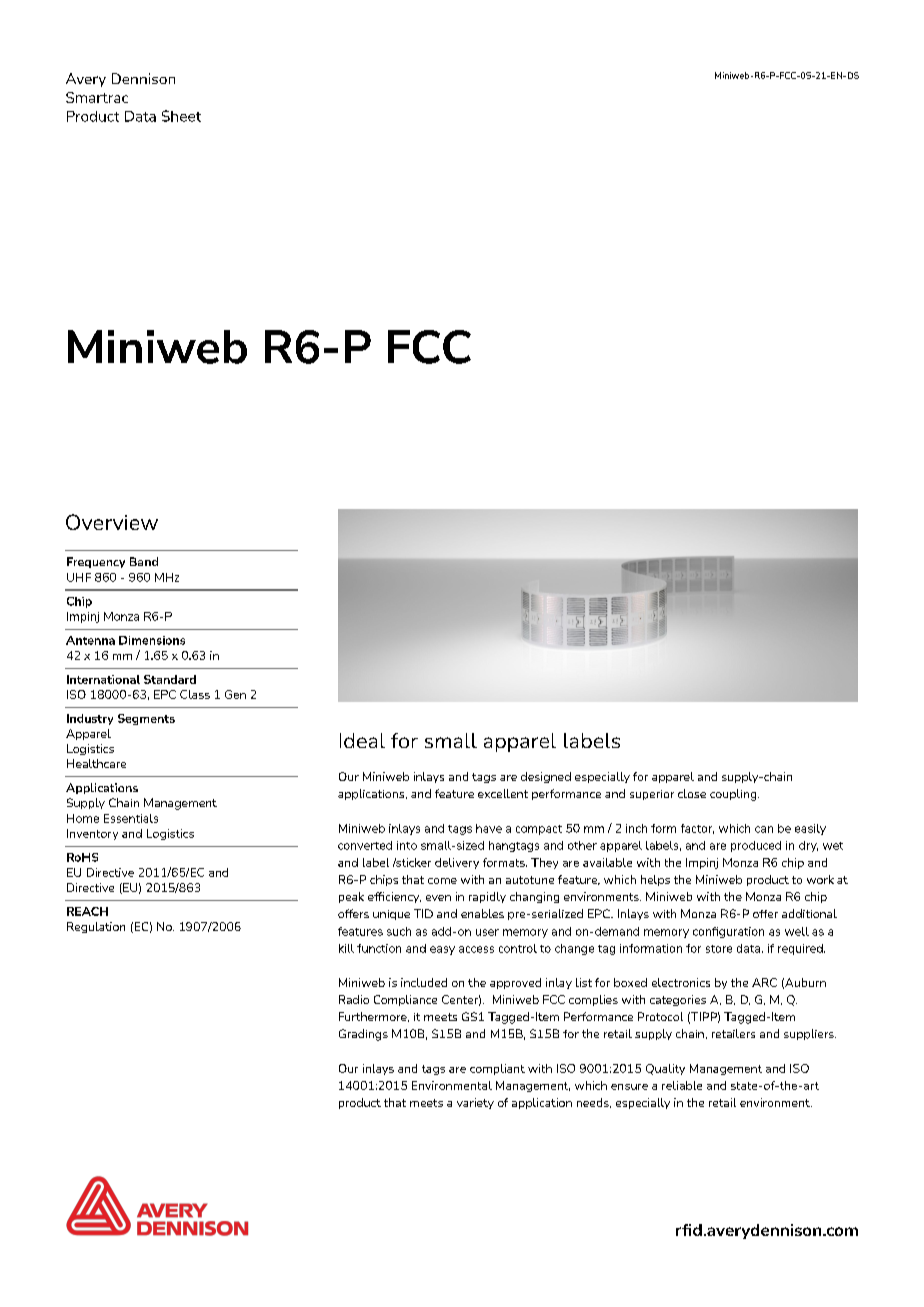 This screenshot has height=1307, width=924. What do you see at coordinates (692, 793) in the screenshot?
I see `close` at bounding box center [692, 793].
